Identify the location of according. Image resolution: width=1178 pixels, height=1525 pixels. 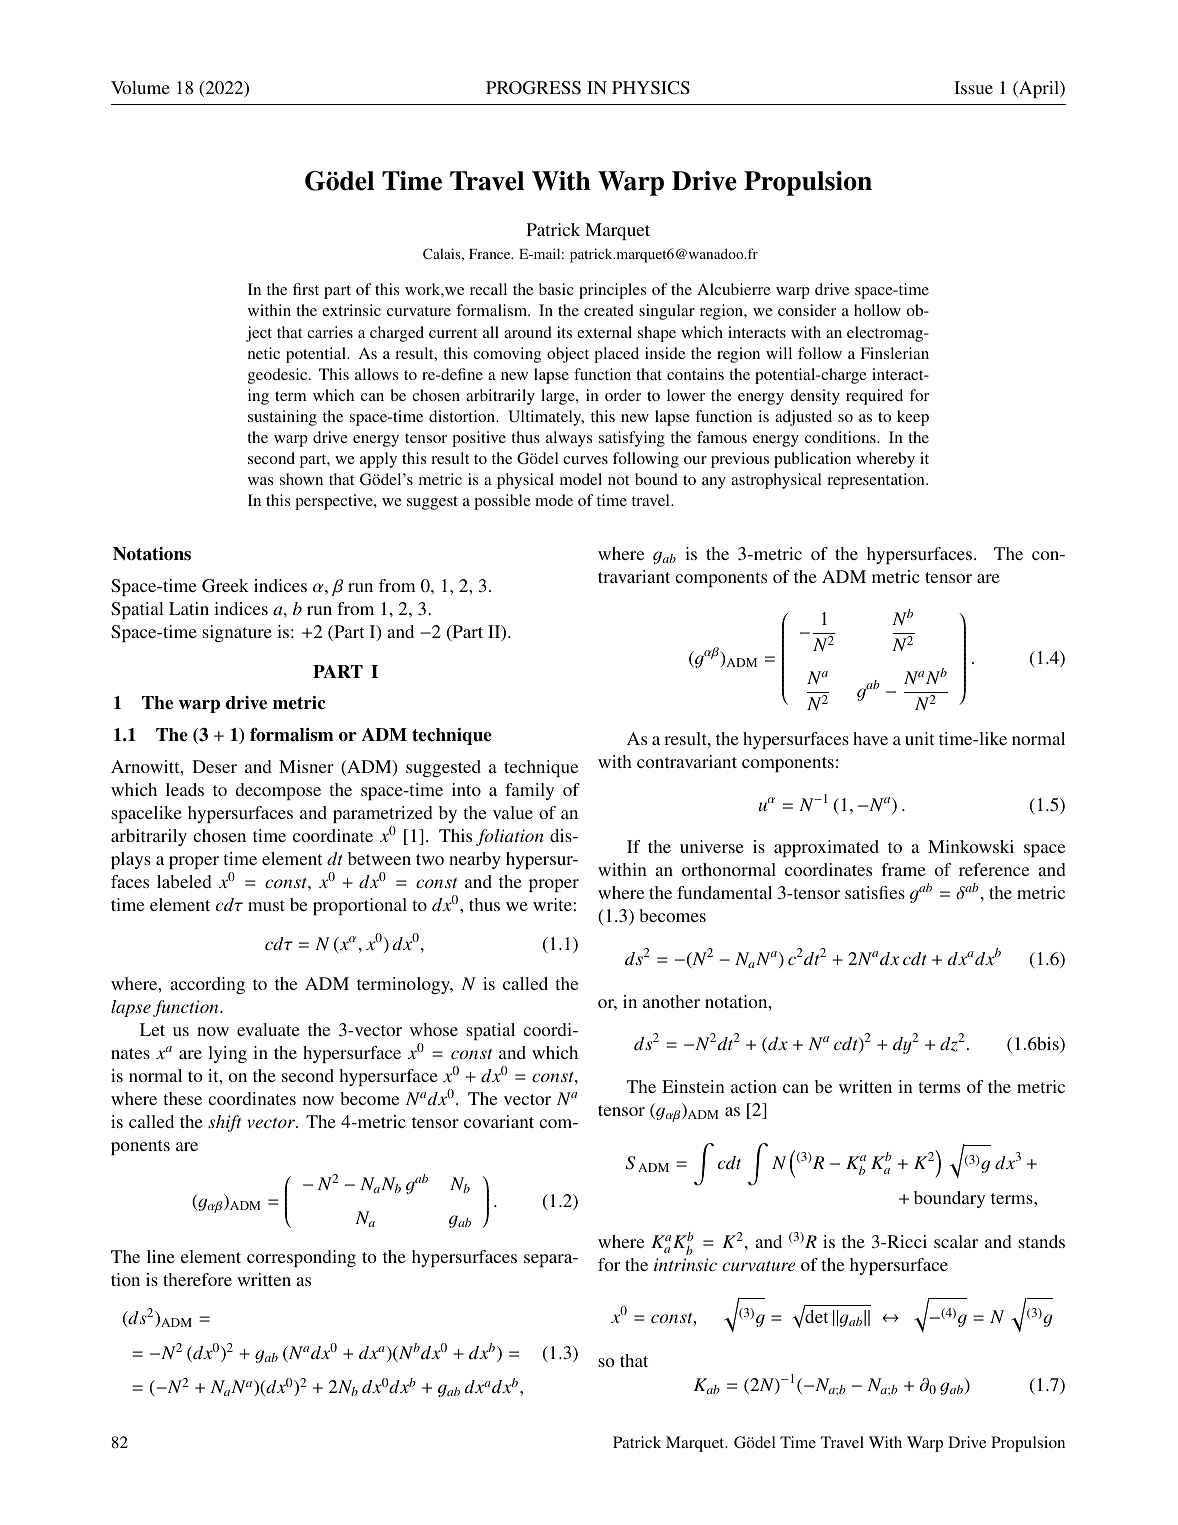
(207, 985).
